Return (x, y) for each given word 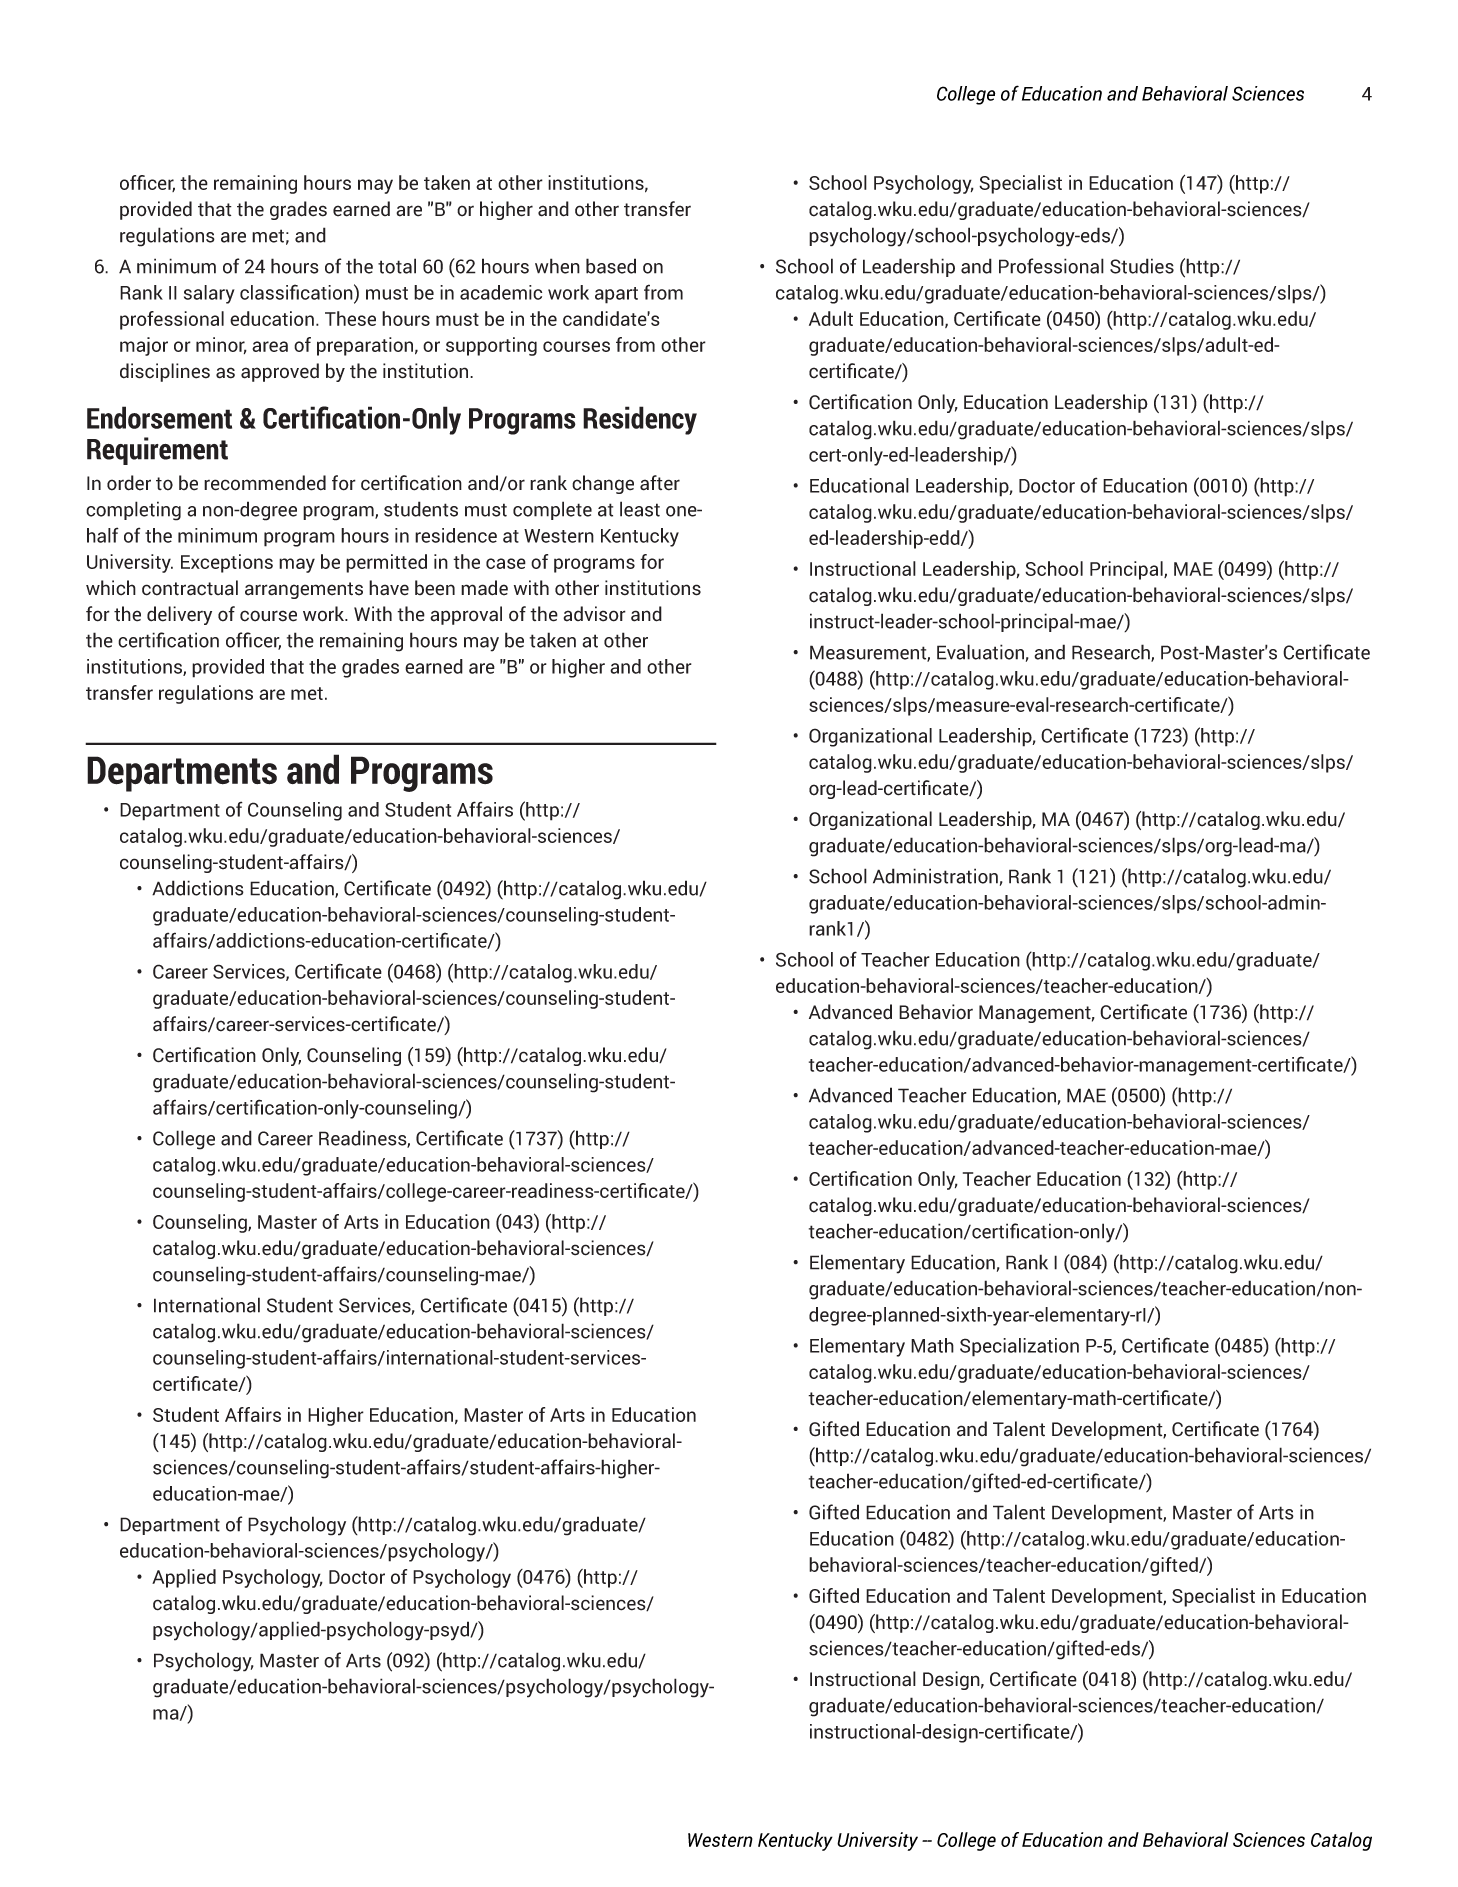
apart (616, 295)
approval (466, 615)
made (484, 588)
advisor (594, 614)
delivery (179, 615)
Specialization (1019, 1347)
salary (209, 294)
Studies (1142, 266)
